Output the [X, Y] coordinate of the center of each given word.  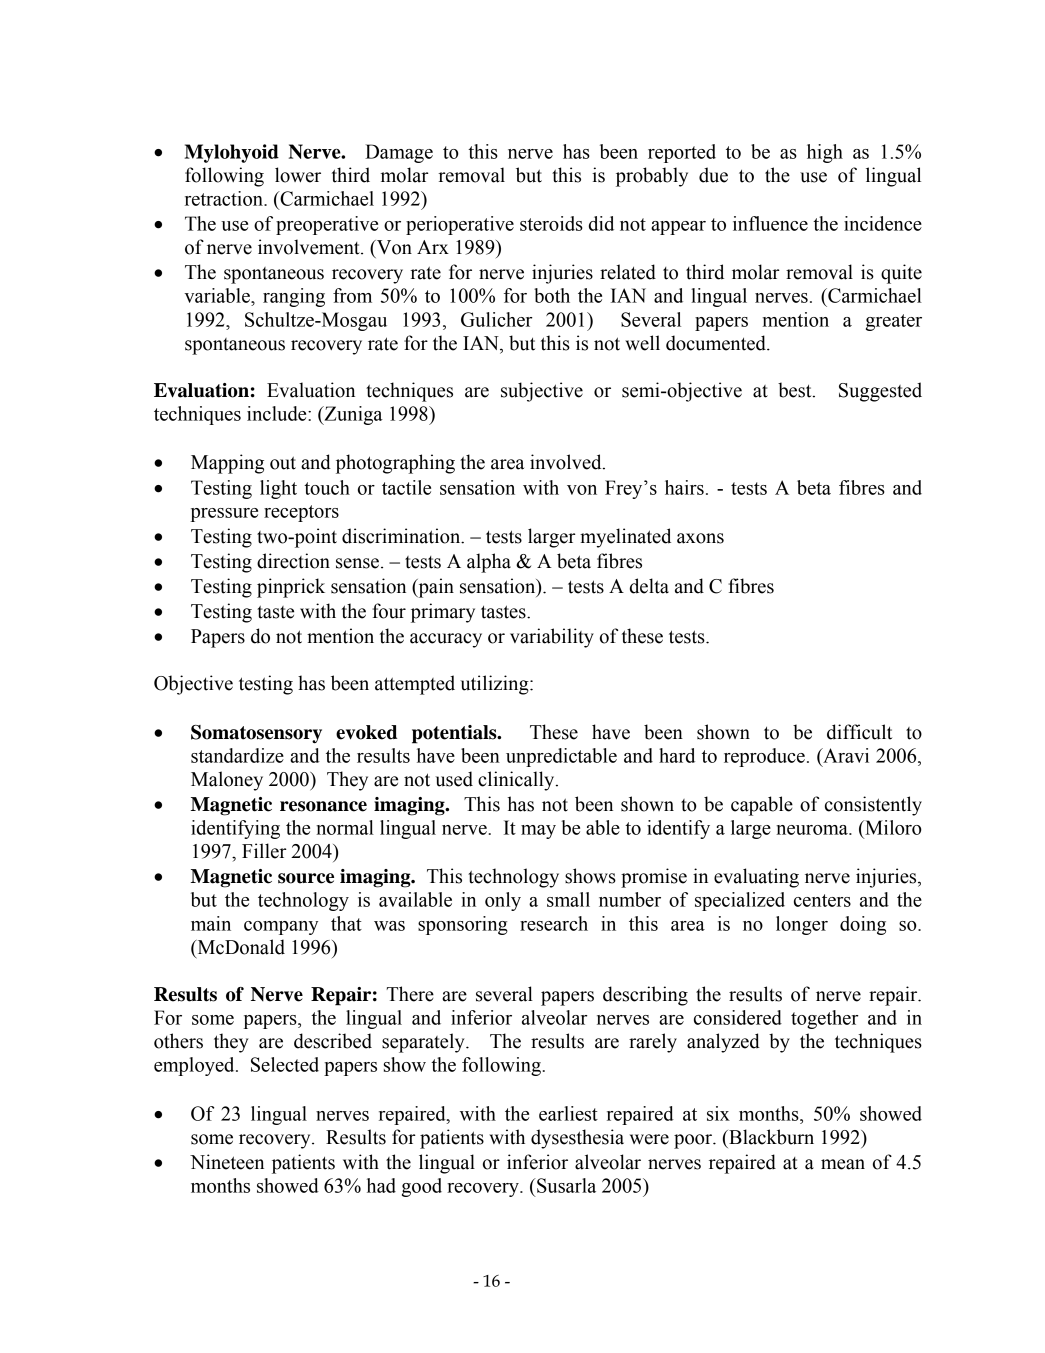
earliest [568, 1113]
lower [298, 175]
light [278, 489]
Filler [264, 851]
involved [567, 462]
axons [700, 538]
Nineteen [227, 1162]
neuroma [813, 830]
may [538, 832]
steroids [551, 223]
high [825, 153]
